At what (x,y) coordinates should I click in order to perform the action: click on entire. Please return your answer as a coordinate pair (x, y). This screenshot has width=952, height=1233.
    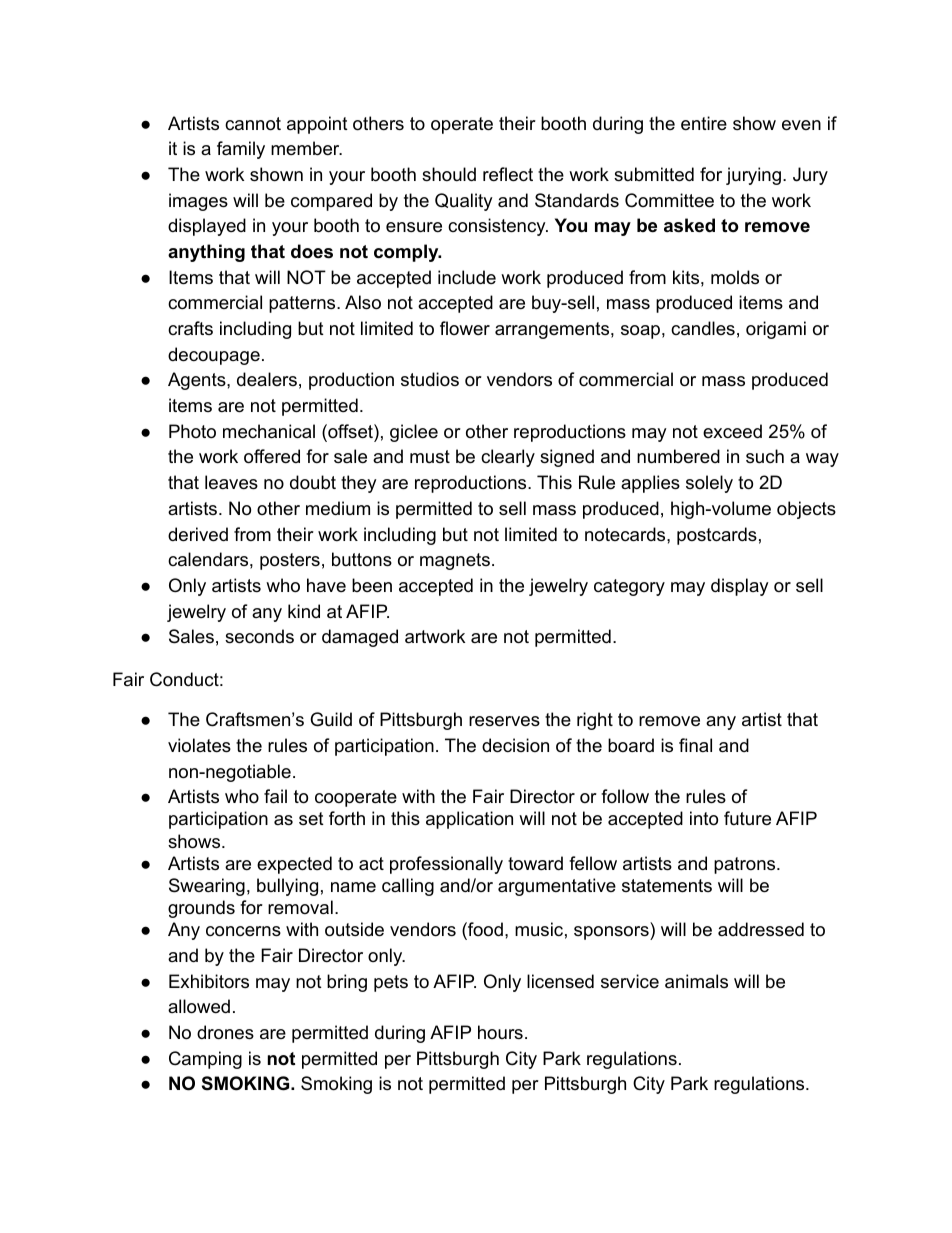
    Looking at the image, I should click on (704, 123).
